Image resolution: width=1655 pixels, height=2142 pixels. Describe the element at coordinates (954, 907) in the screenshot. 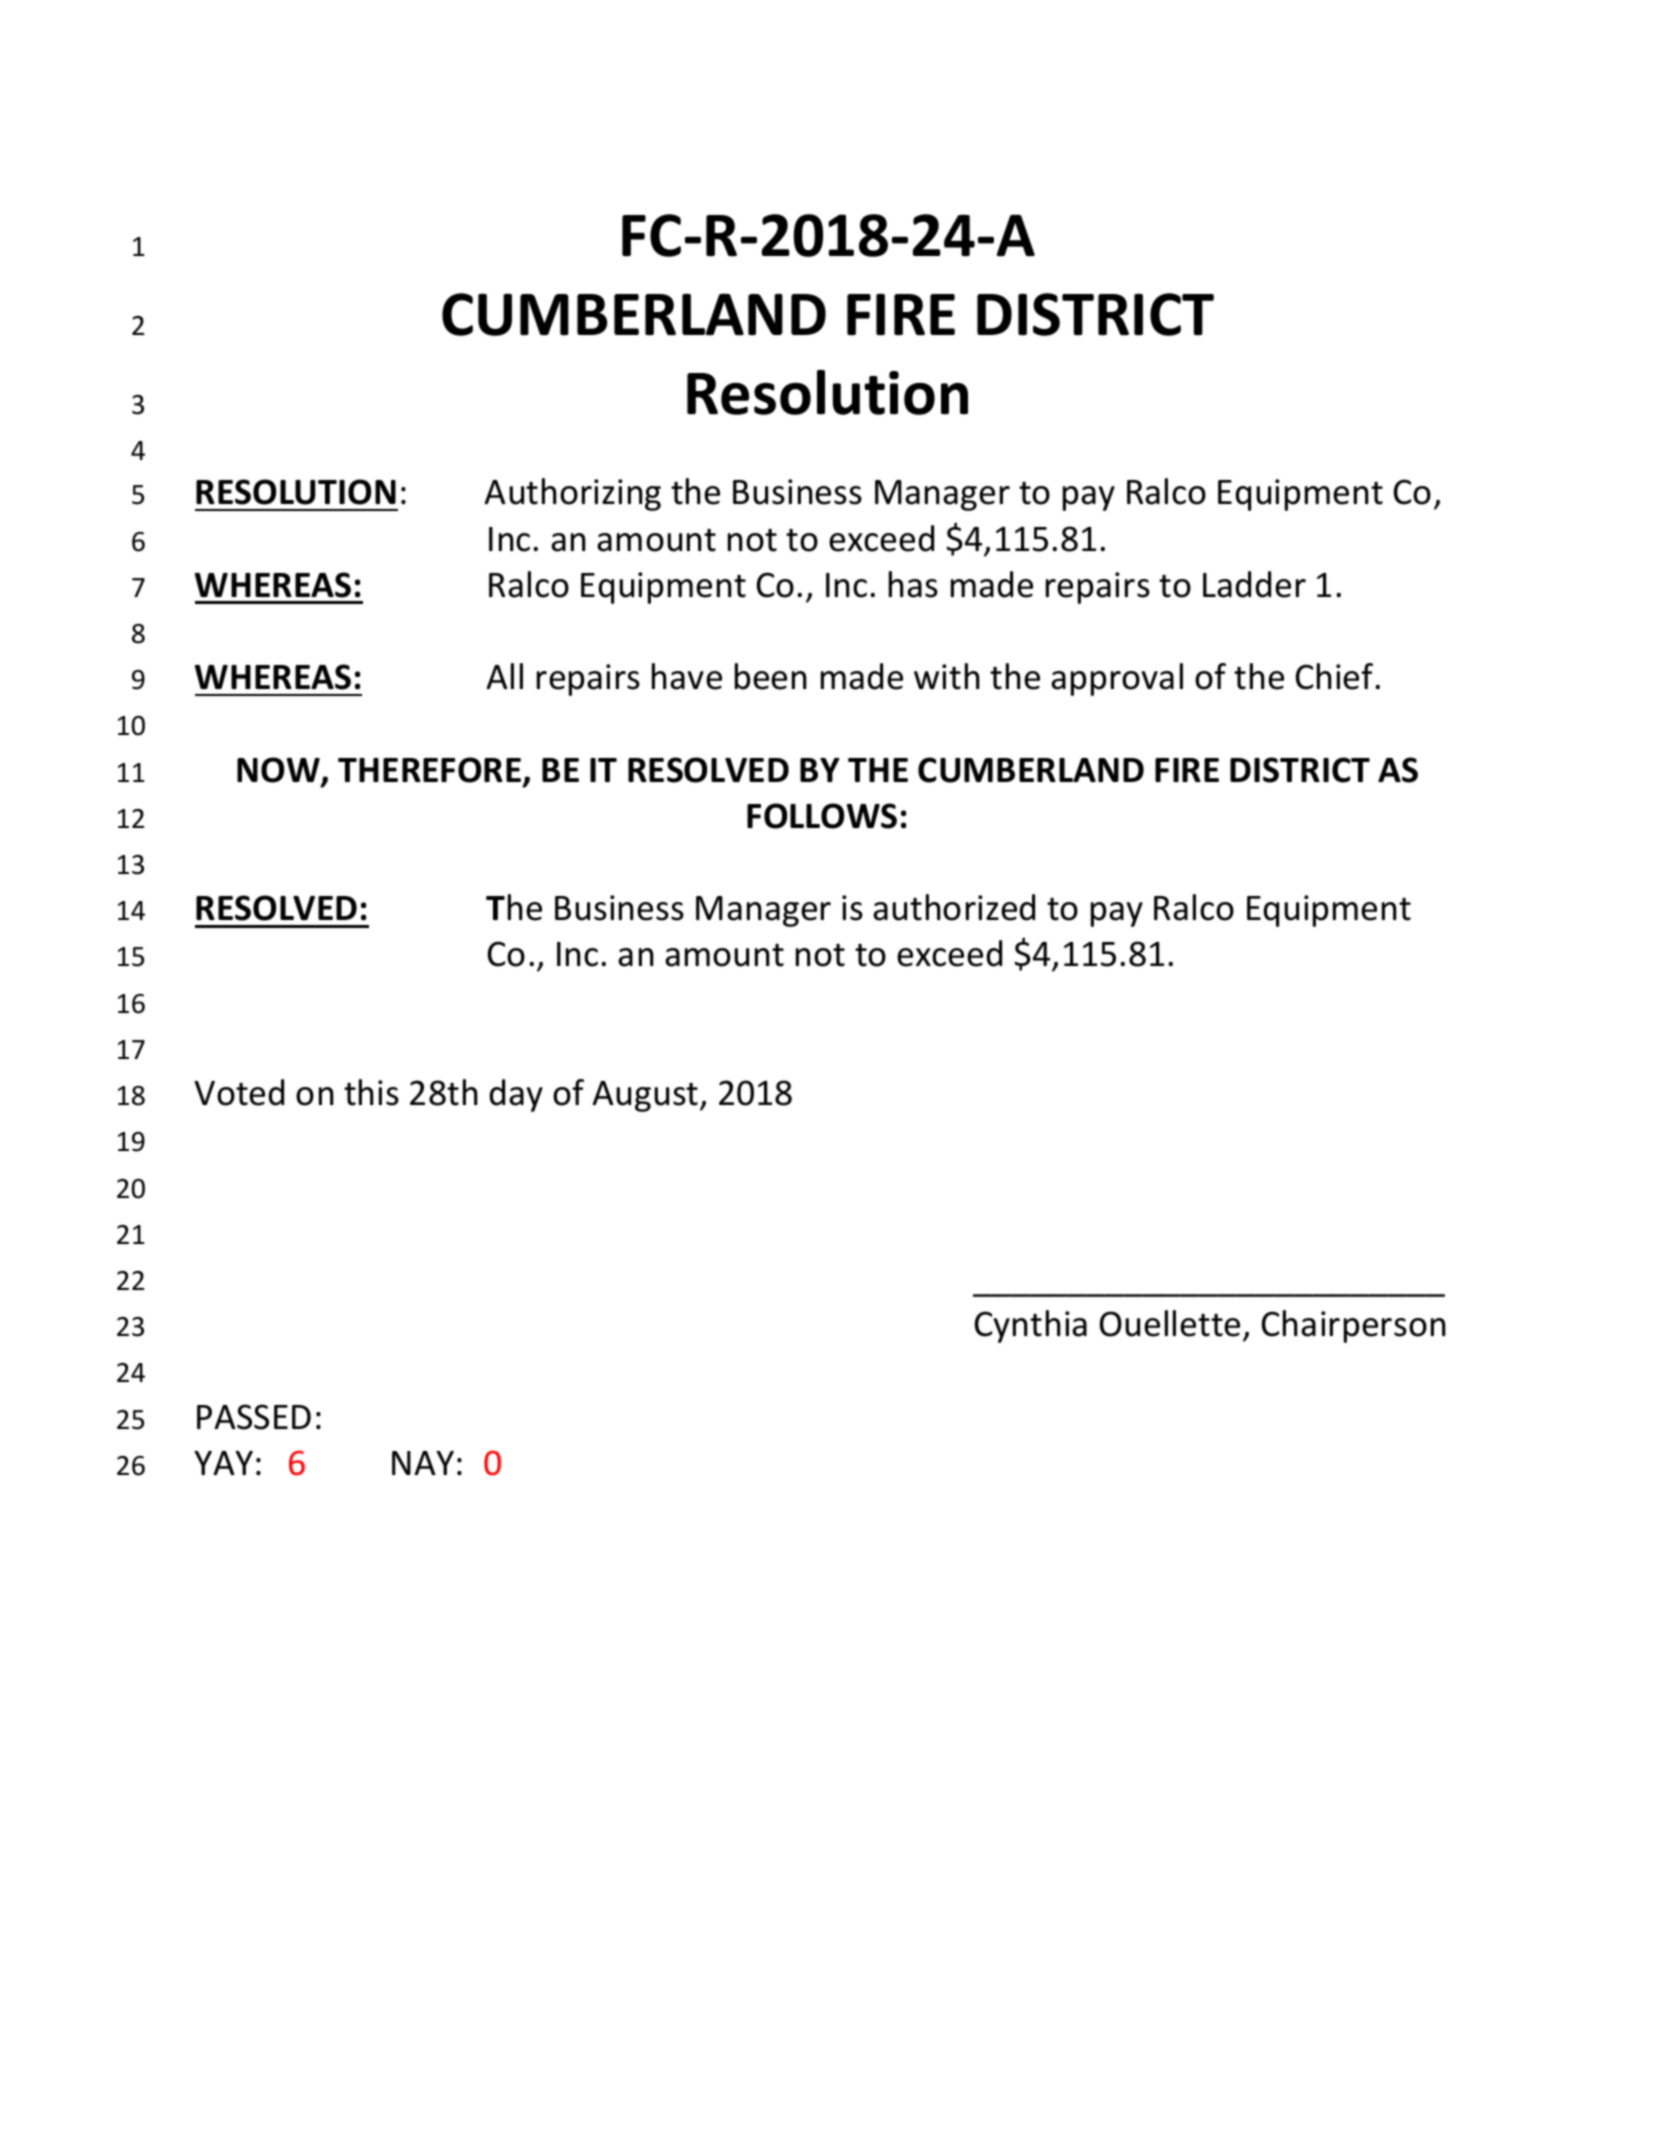

I see `authorized` at that location.
